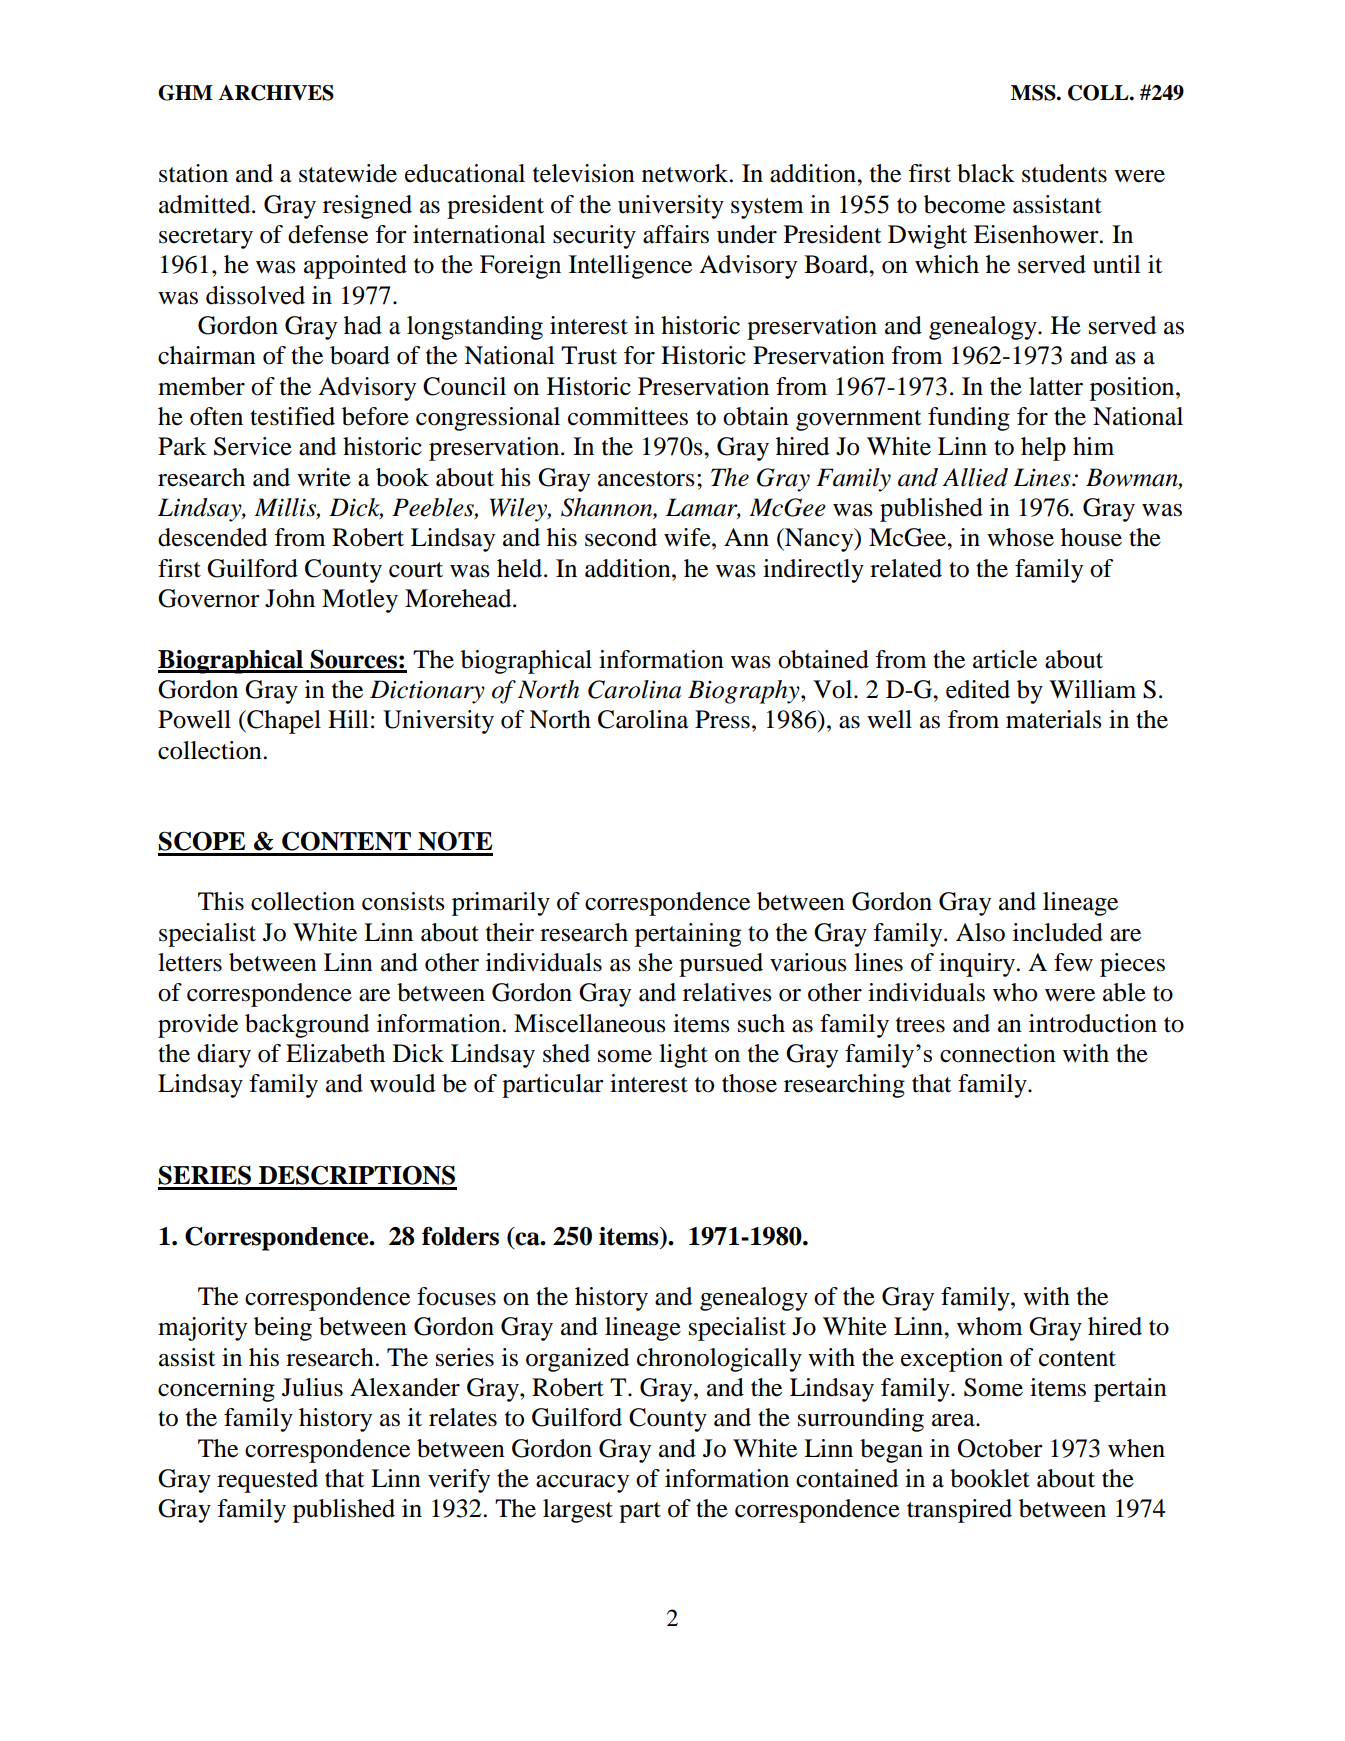 This page has height=1741, width=1345. What do you see at coordinates (686, 173) in the page?
I see `network` at bounding box center [686, 173].
